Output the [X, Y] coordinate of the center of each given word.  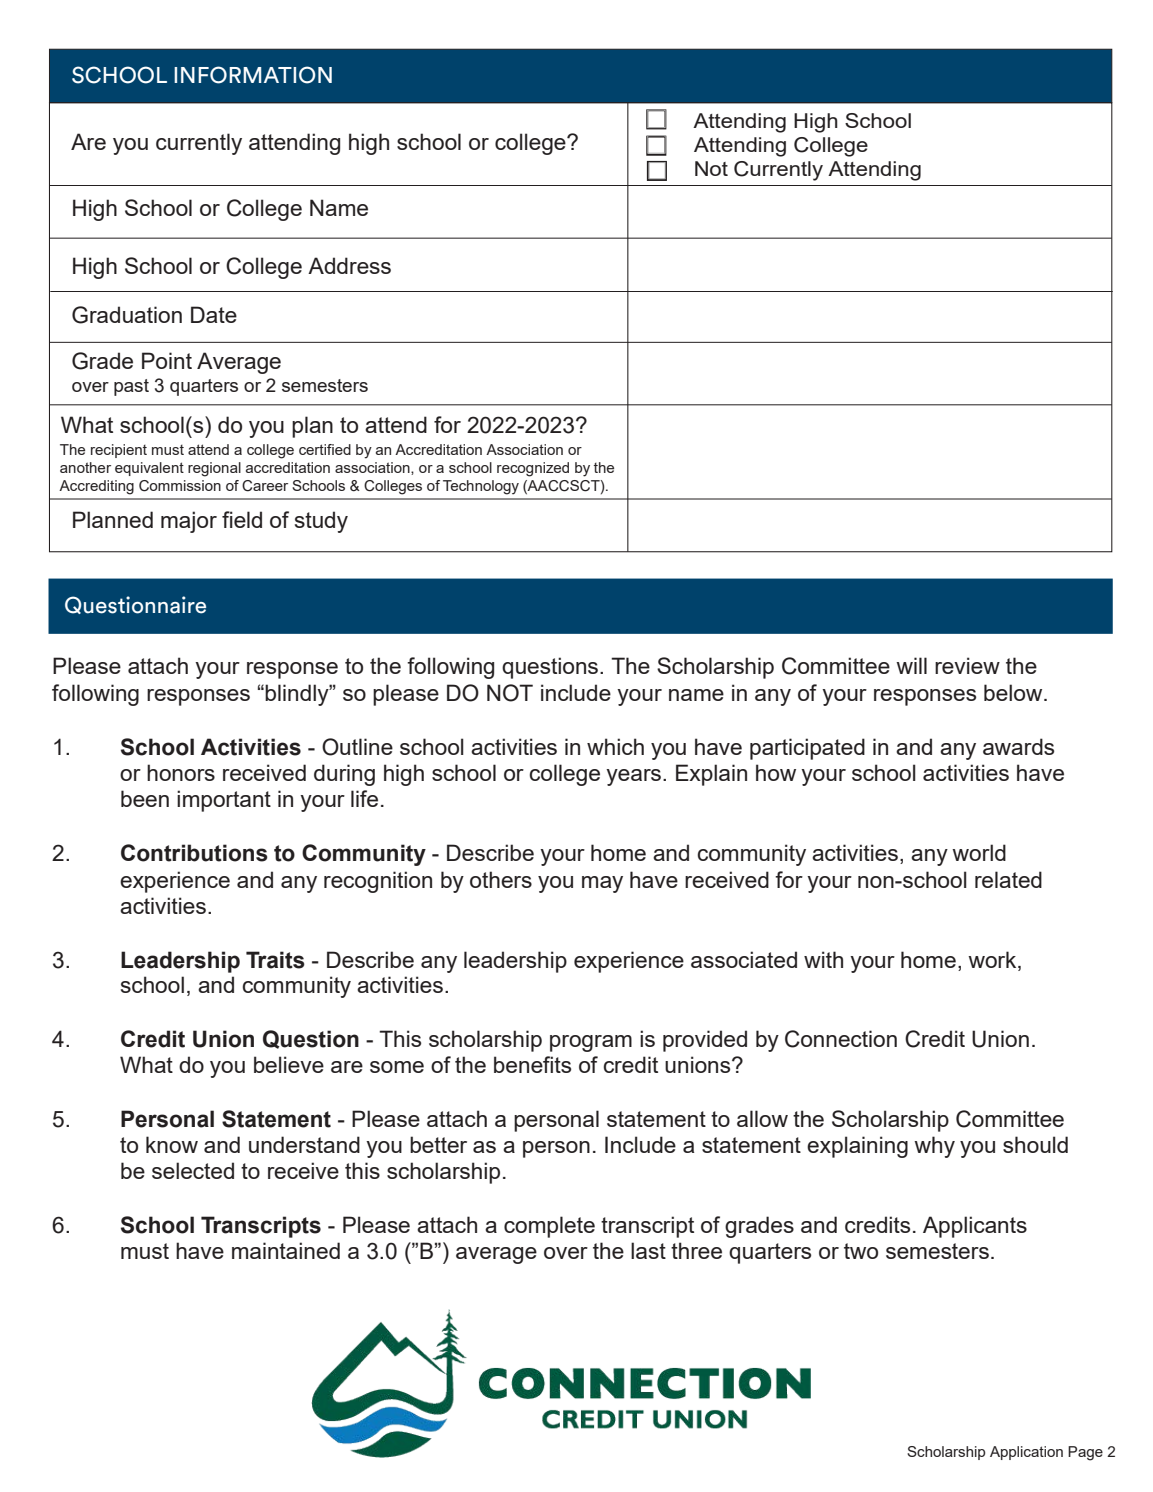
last [648, 1250]
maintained [286, 1250]
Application [1026, 1453]
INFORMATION [253, 75]
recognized [533, 469]
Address [349, 265]
